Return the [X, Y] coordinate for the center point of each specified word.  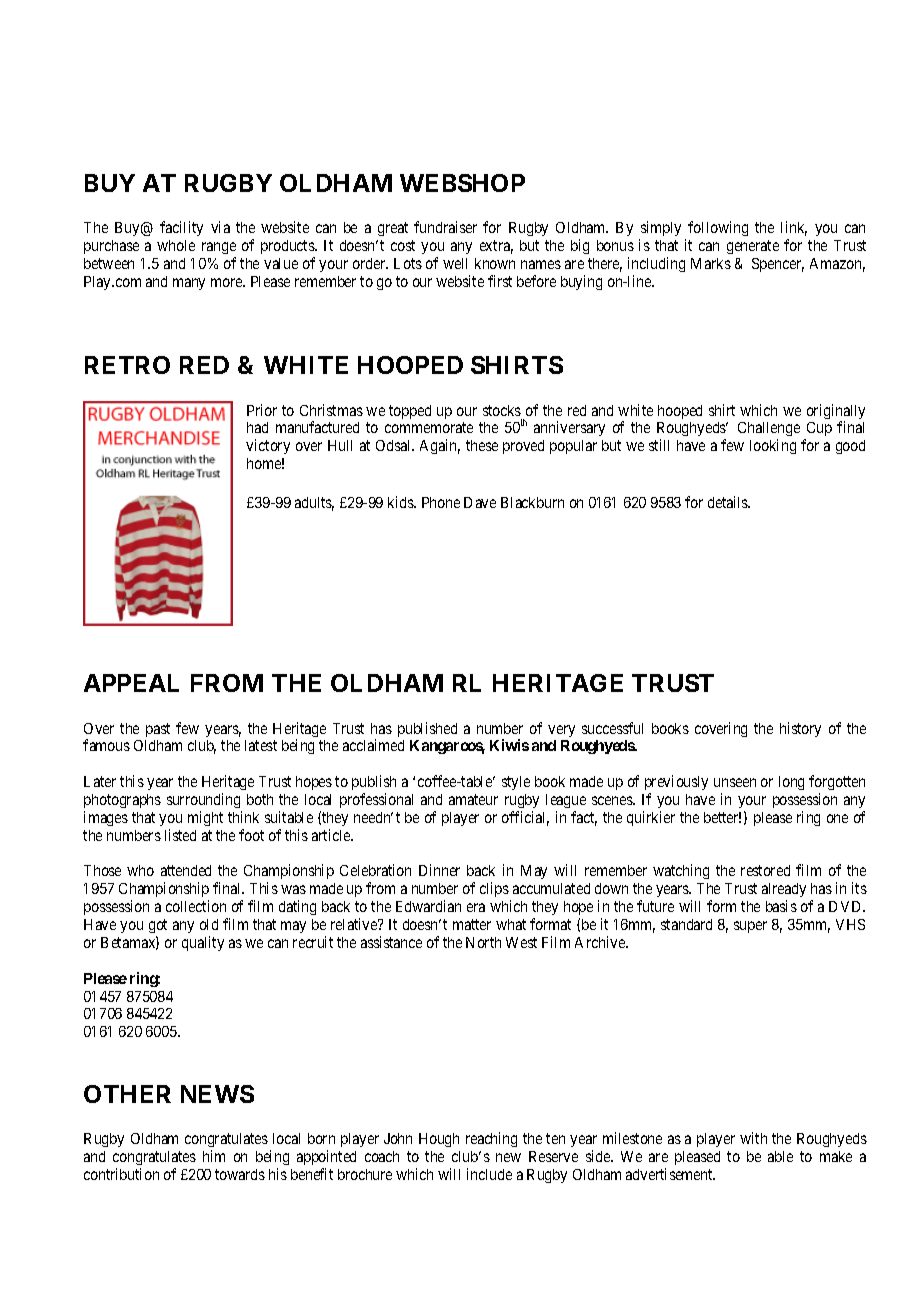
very [561, 731]
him [214, 1156]
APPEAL [131, 683]
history [800, 729]
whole [176, 245]
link [794, 228]
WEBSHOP [462, 183]
